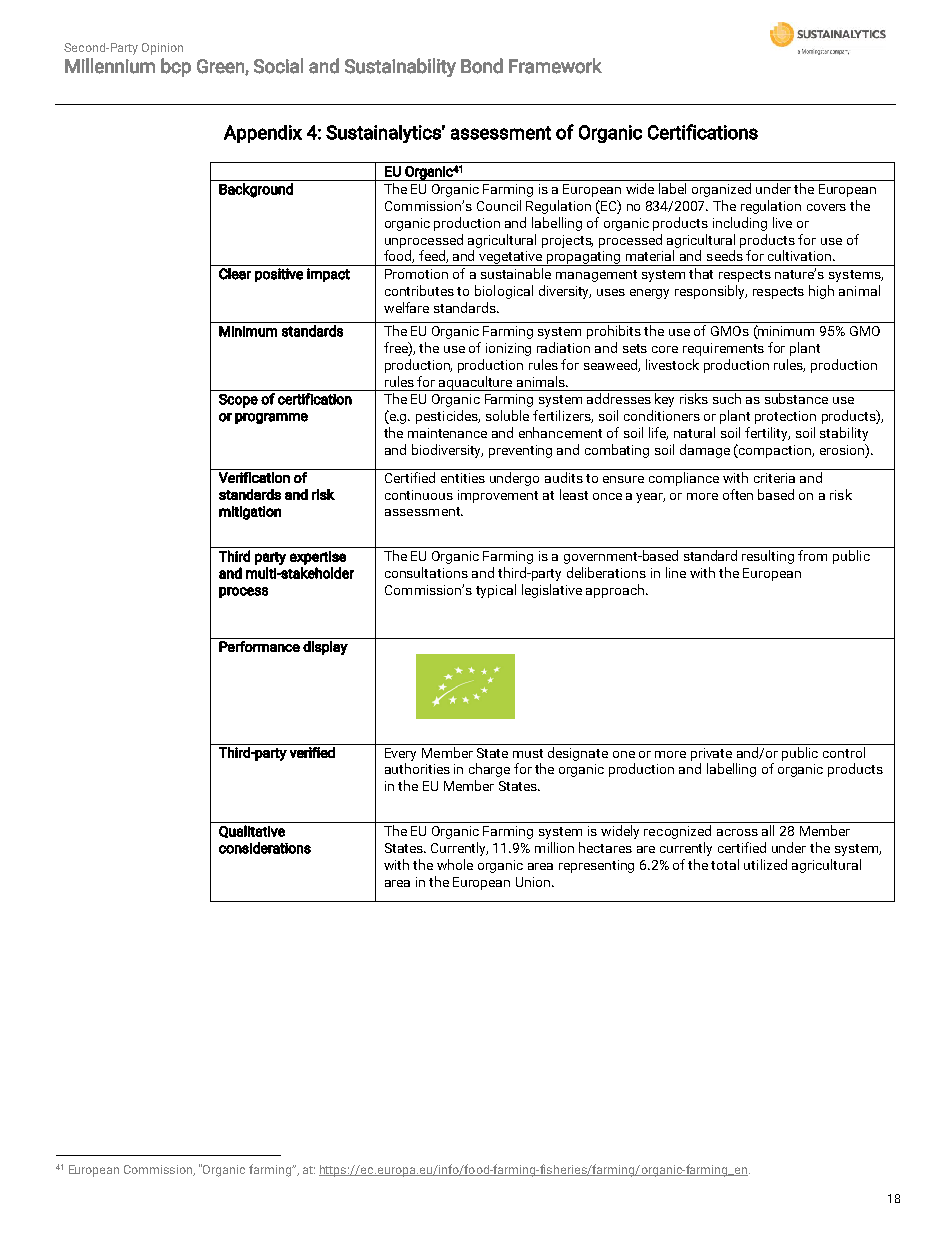 This document has height=1233, width=952. I want to click on Bond, so click(482, 66).
